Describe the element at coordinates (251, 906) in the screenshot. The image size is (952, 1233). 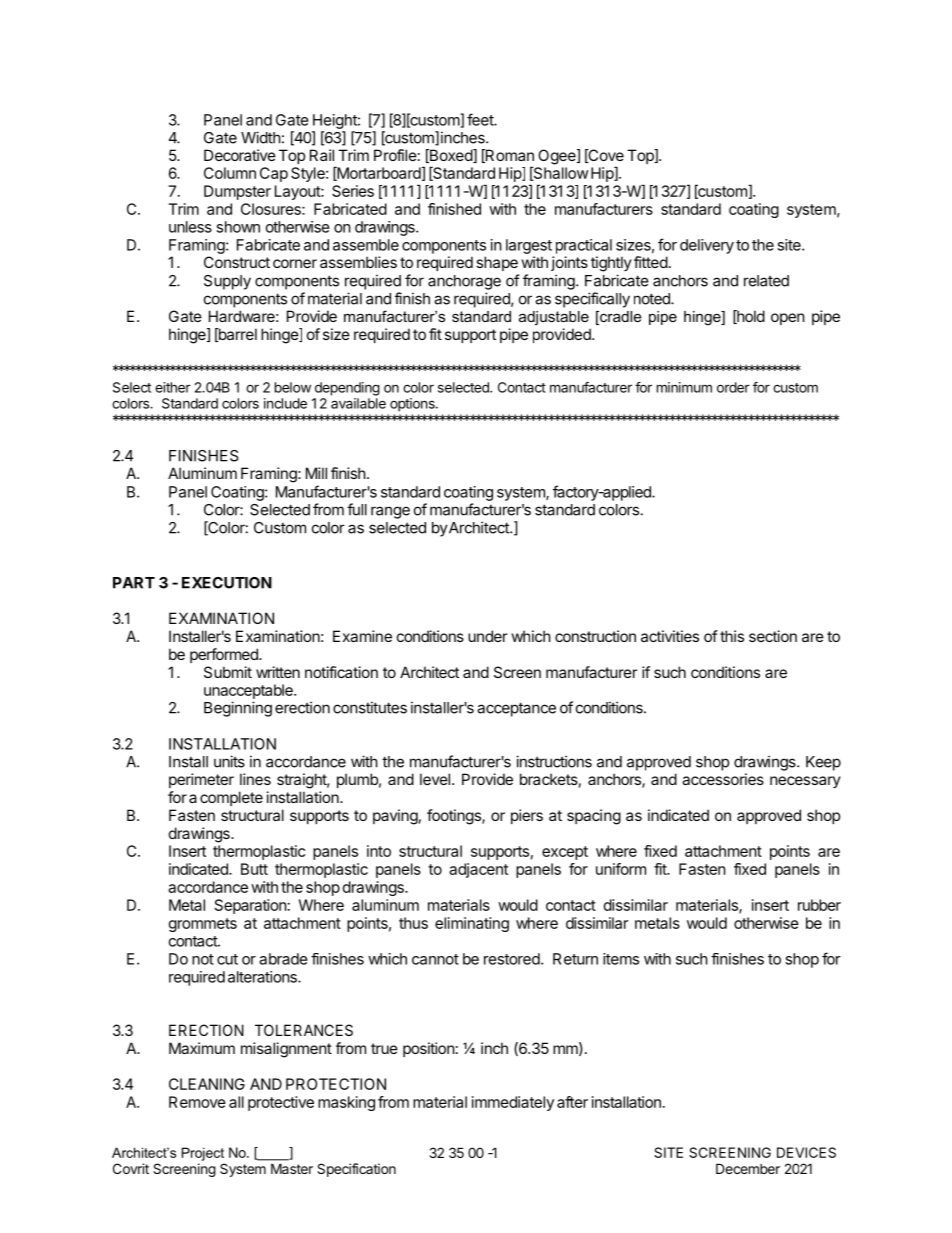
I see `Separation` at that location.
